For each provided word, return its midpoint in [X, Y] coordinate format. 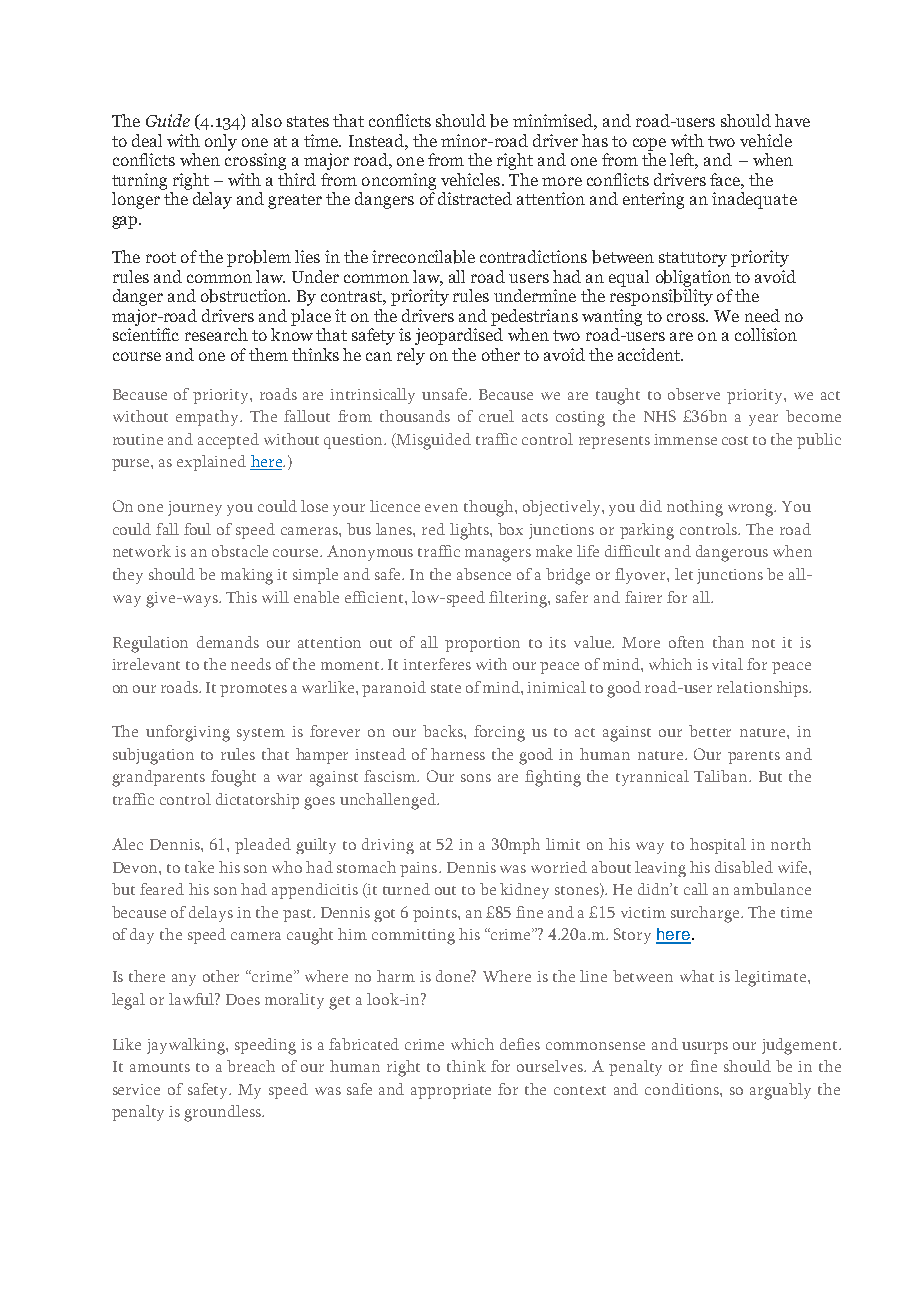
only [221, 142]
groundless [223, 1113]
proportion [482, 644]
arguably [780, 1091]
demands [228, 642]
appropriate [451, 1091]
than [728, 642]
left [684, 161]
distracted [475, 198]
